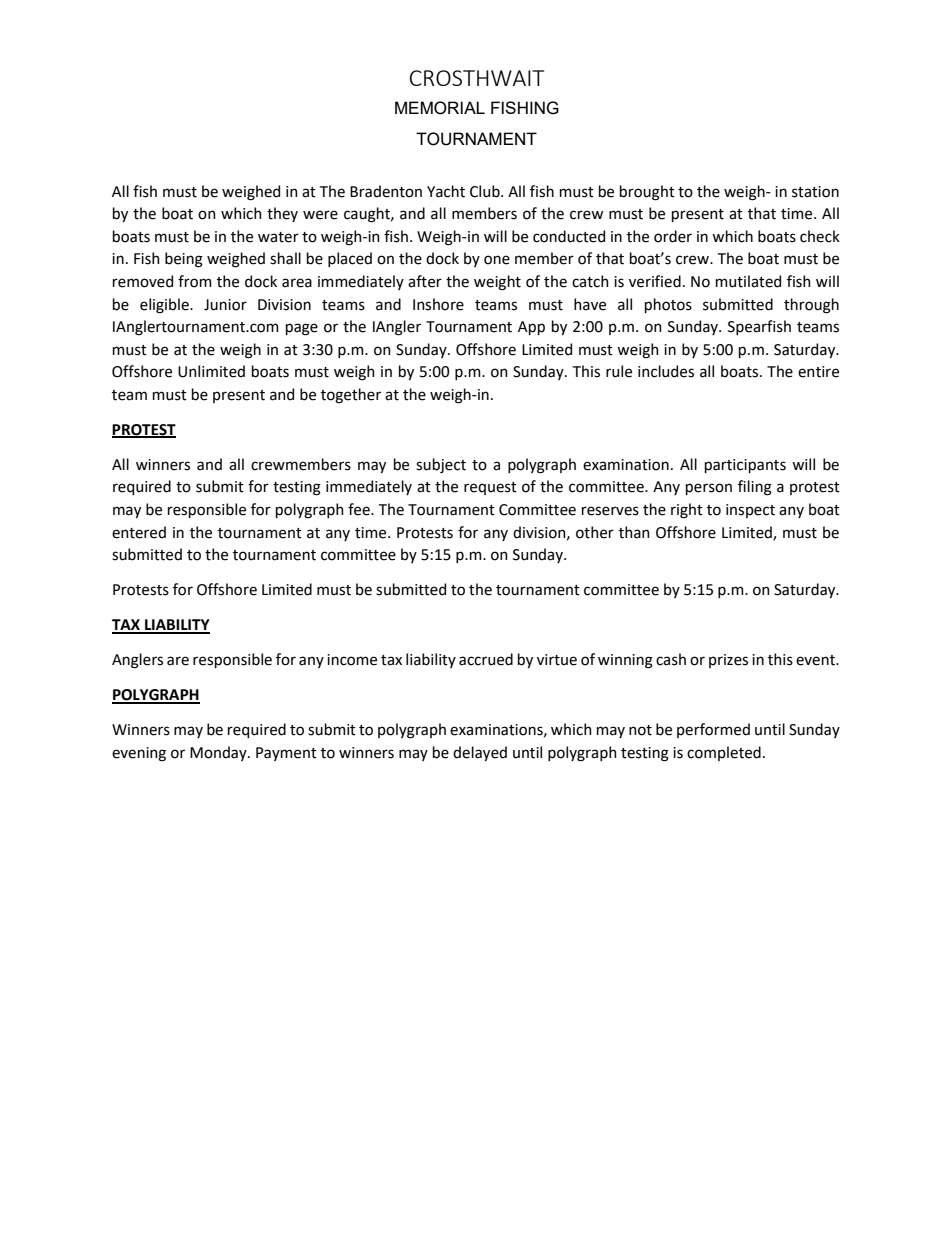  What do you see at coordinates (815, 192) in the image?
I see `station` at bounding box center [815, 192].
